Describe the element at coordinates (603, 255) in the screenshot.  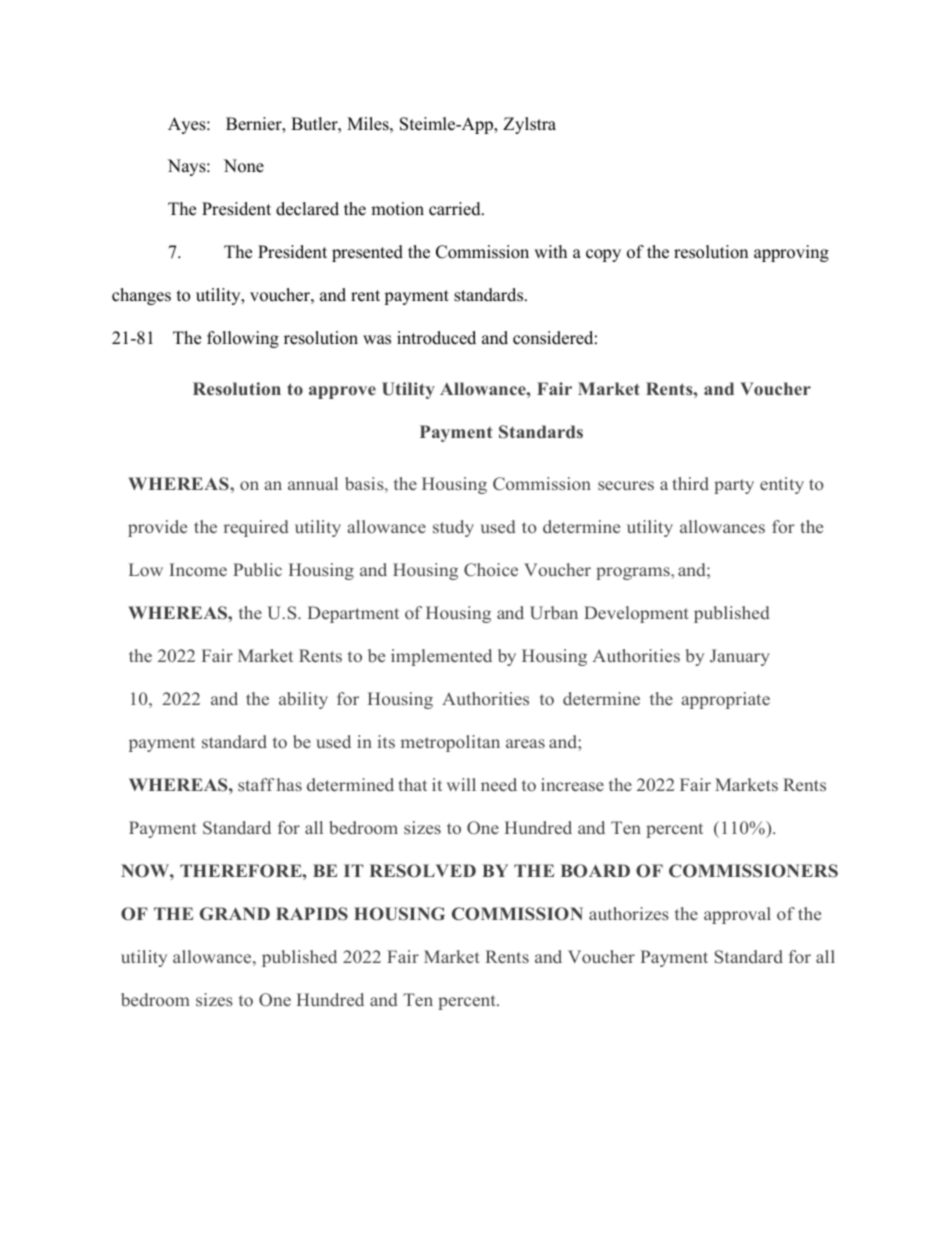
I see `copy` at that location.
